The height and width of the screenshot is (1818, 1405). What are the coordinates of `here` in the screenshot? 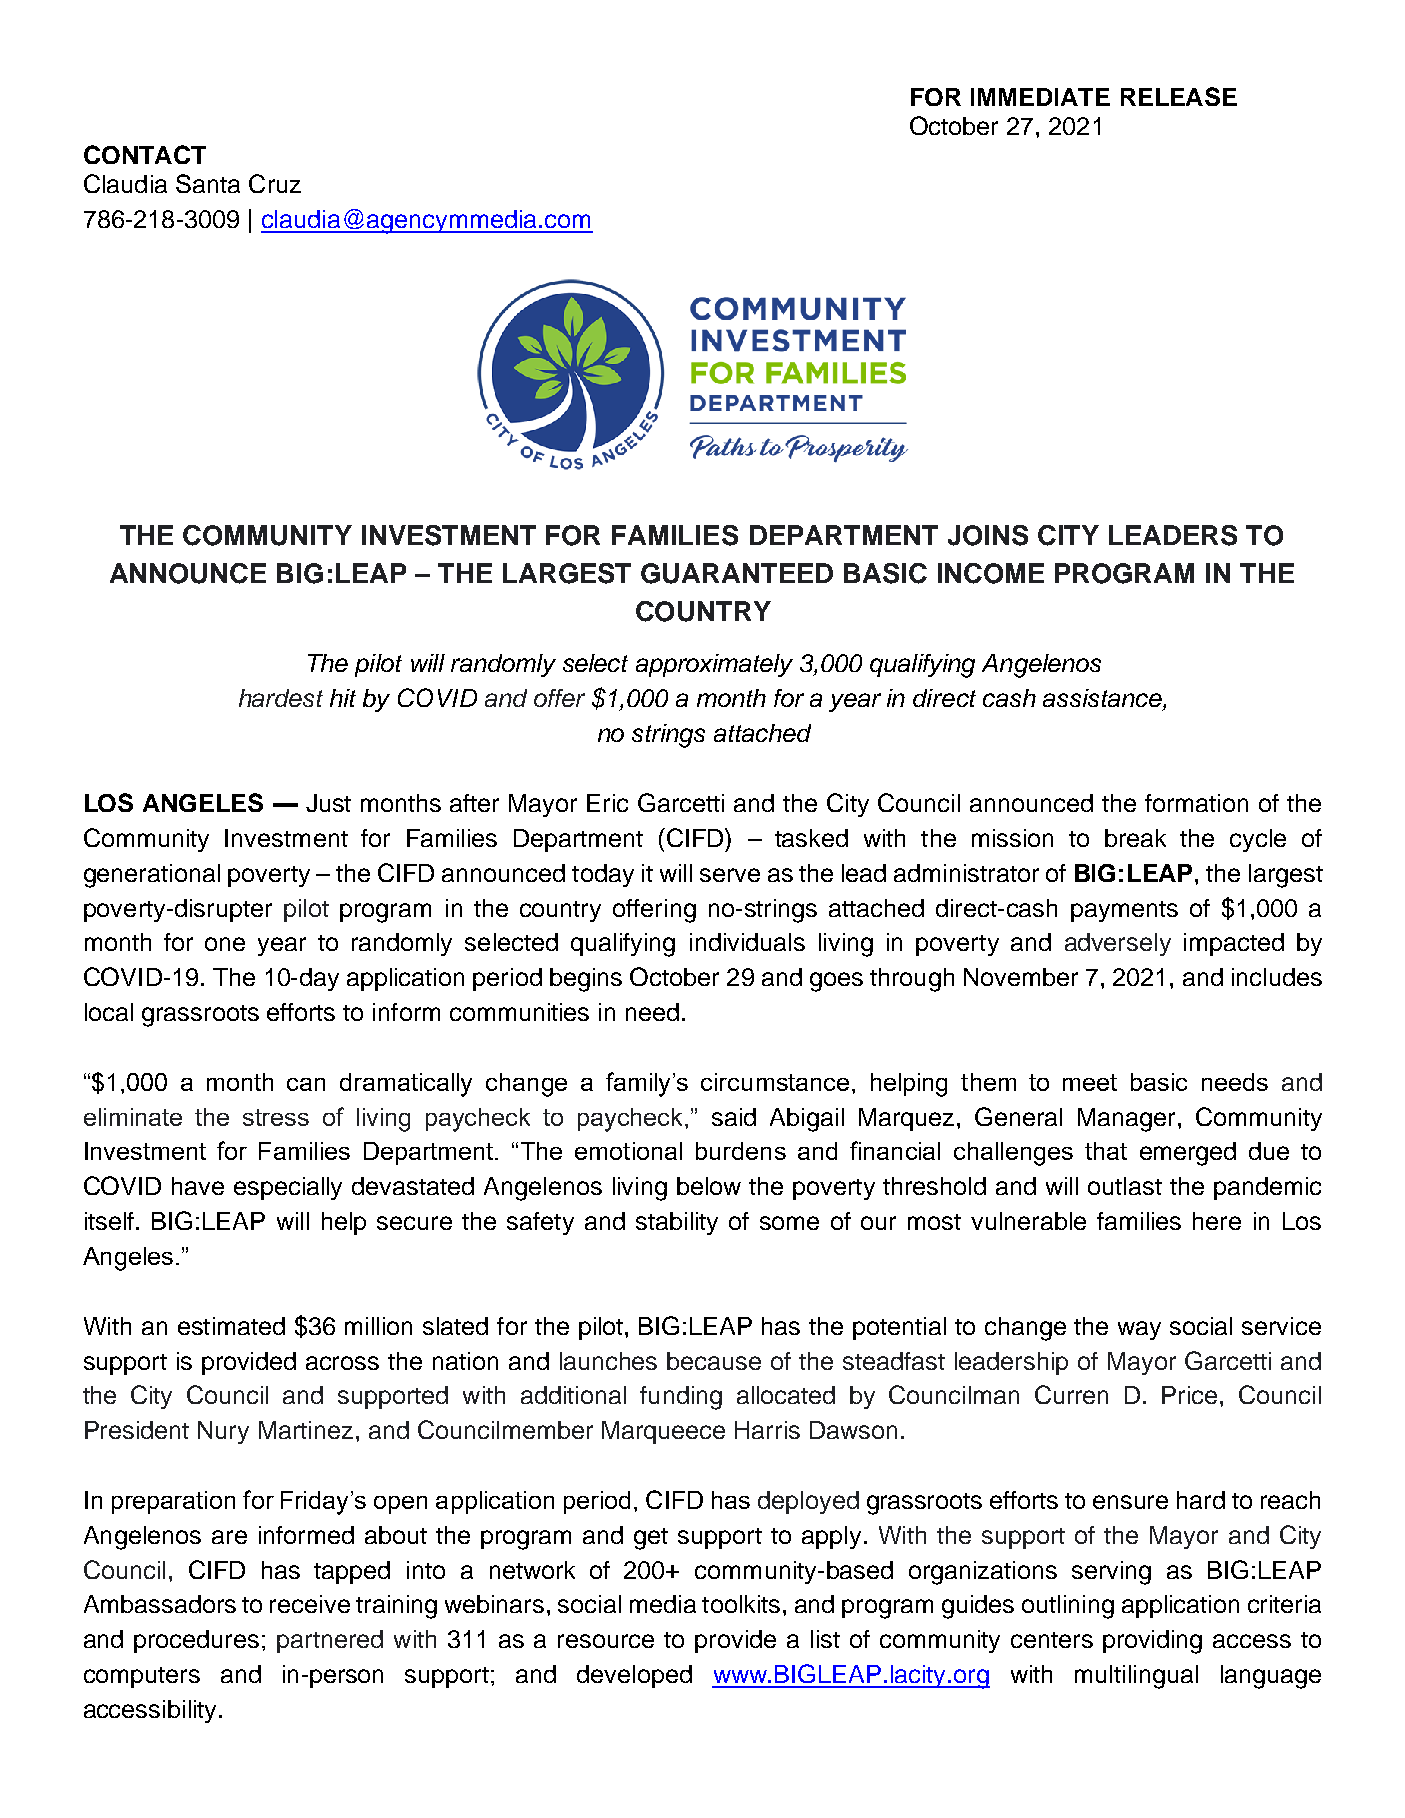 It's located at (1217, 1221).
